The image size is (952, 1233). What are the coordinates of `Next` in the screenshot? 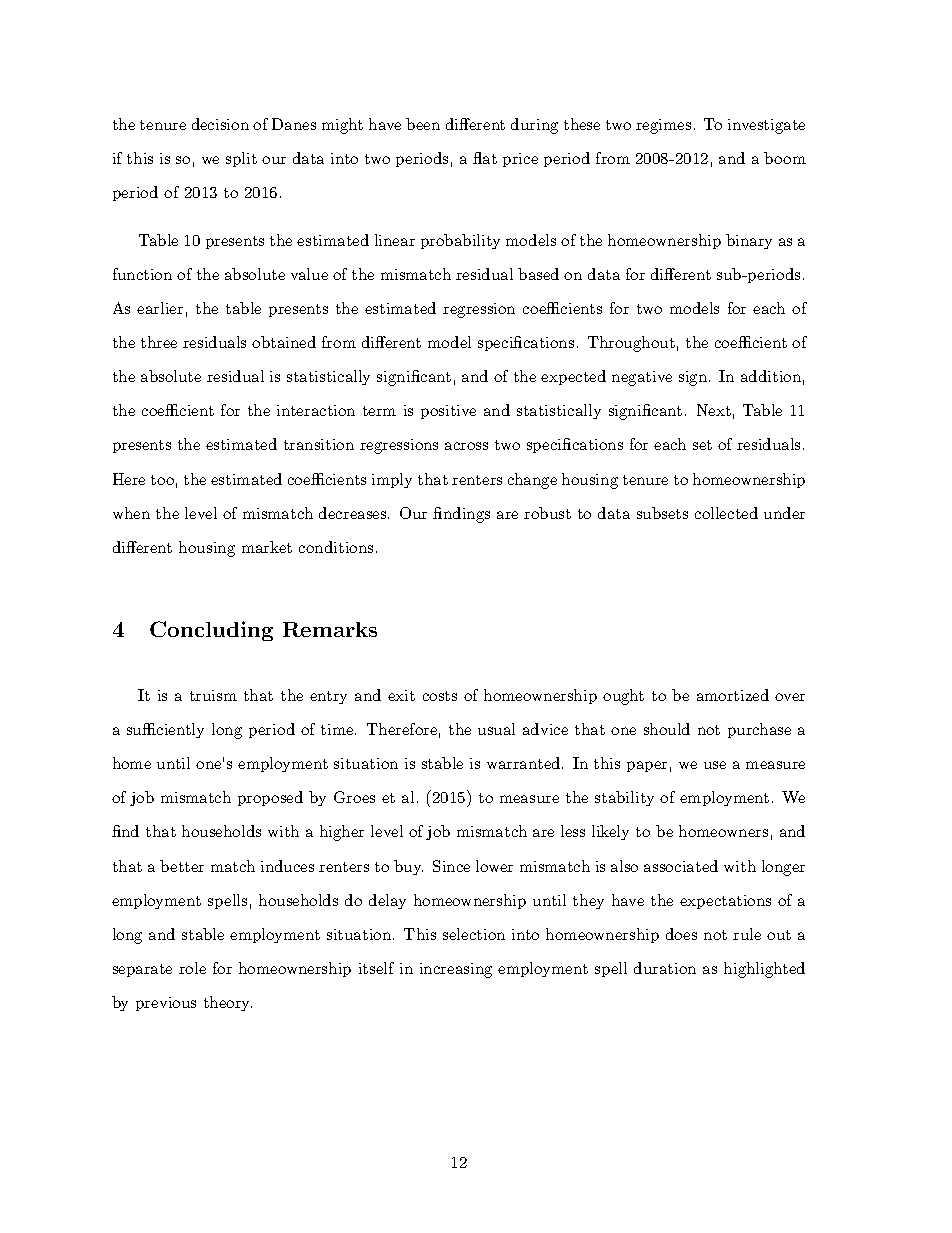 It's located at (714, 410).
